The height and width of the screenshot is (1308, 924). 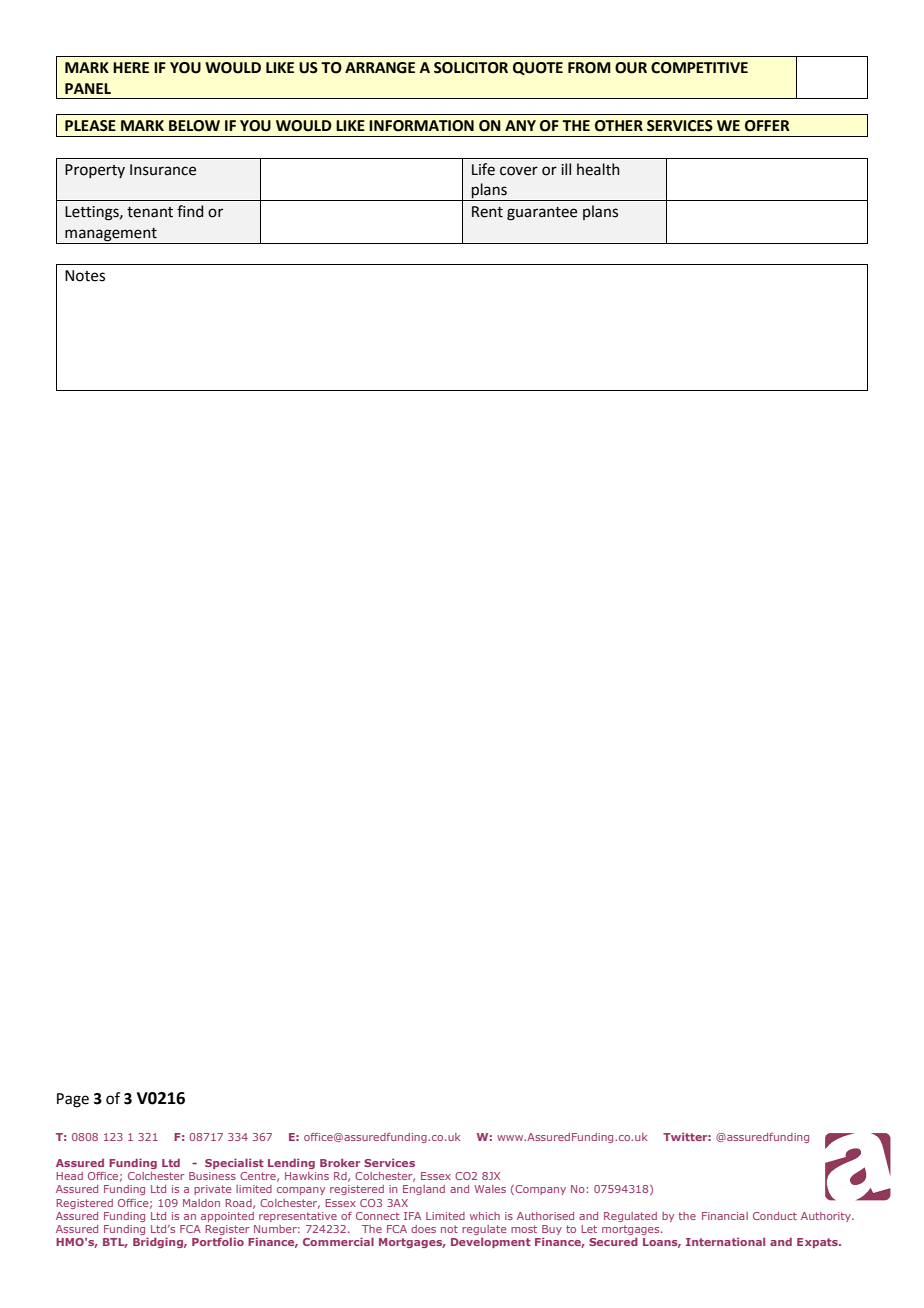 I want to click on INFORMATION, so click(x=421, y=126).
